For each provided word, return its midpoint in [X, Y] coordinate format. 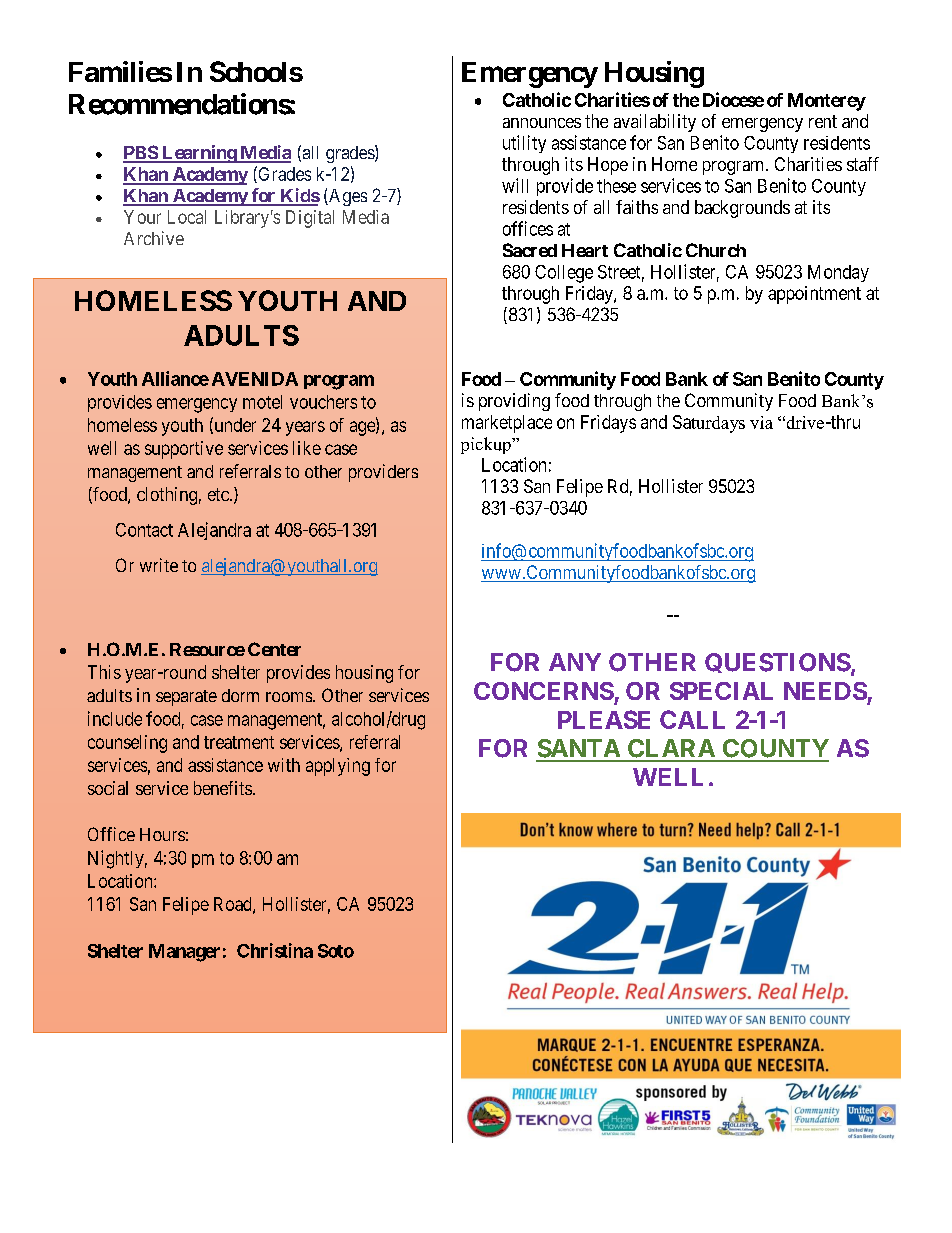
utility [524, 144]
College [564, 274]
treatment [239, 742]
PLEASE [604, 719]
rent [823, 121]
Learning [199, 154]
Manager [184, 953]
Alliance [175, 378]
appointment [814, 295]
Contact [144, 530]
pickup [487, 445]
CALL [692, 719]
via [761, 422]
